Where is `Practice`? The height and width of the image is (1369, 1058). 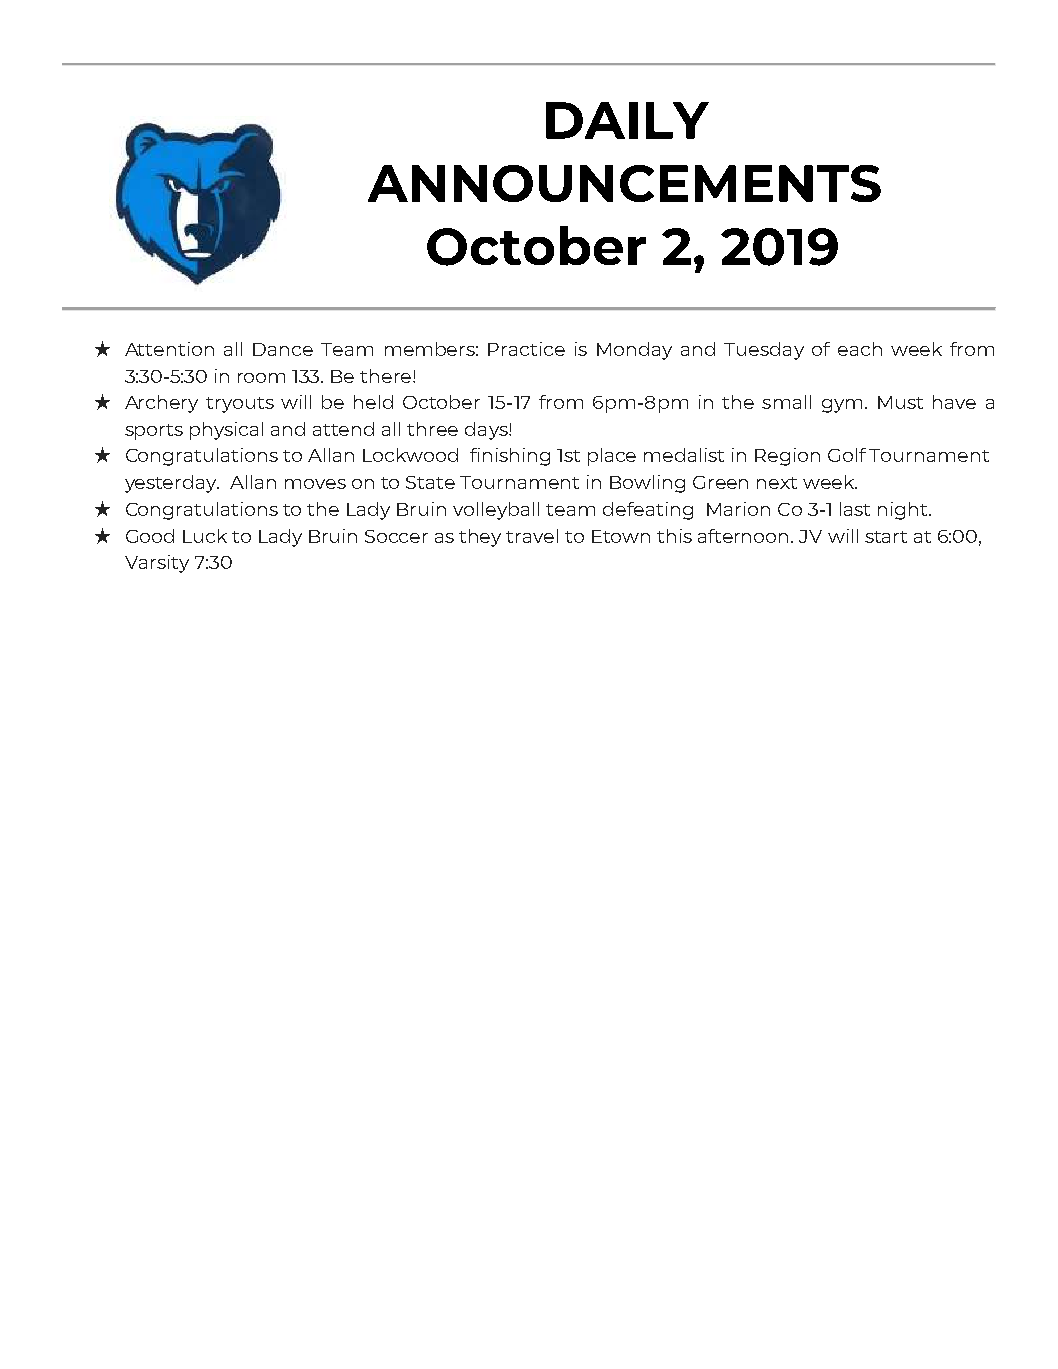 Practice is located at coordinates (526, 349).
